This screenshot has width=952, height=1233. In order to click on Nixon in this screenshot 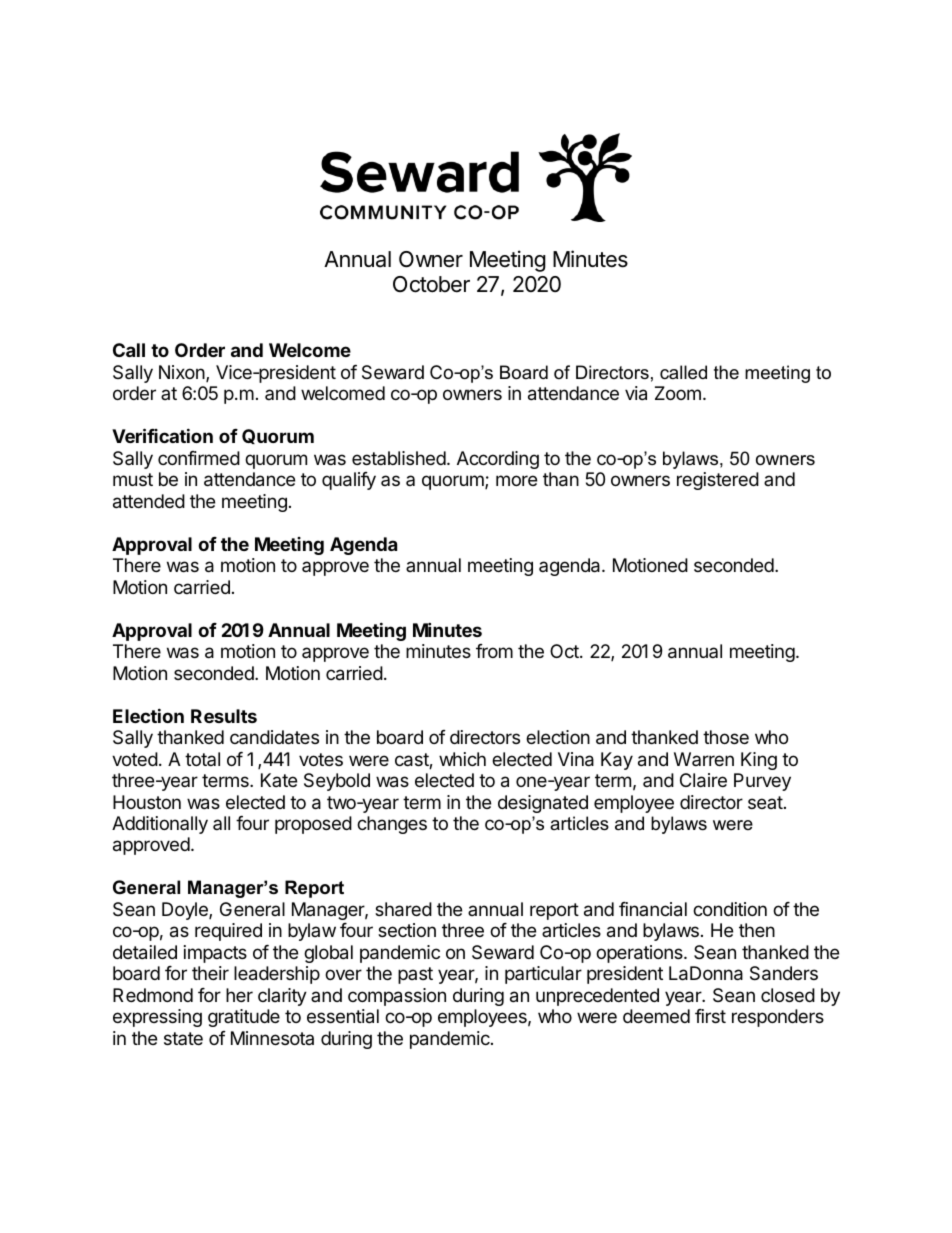, I will do `click(182, 372)`.
